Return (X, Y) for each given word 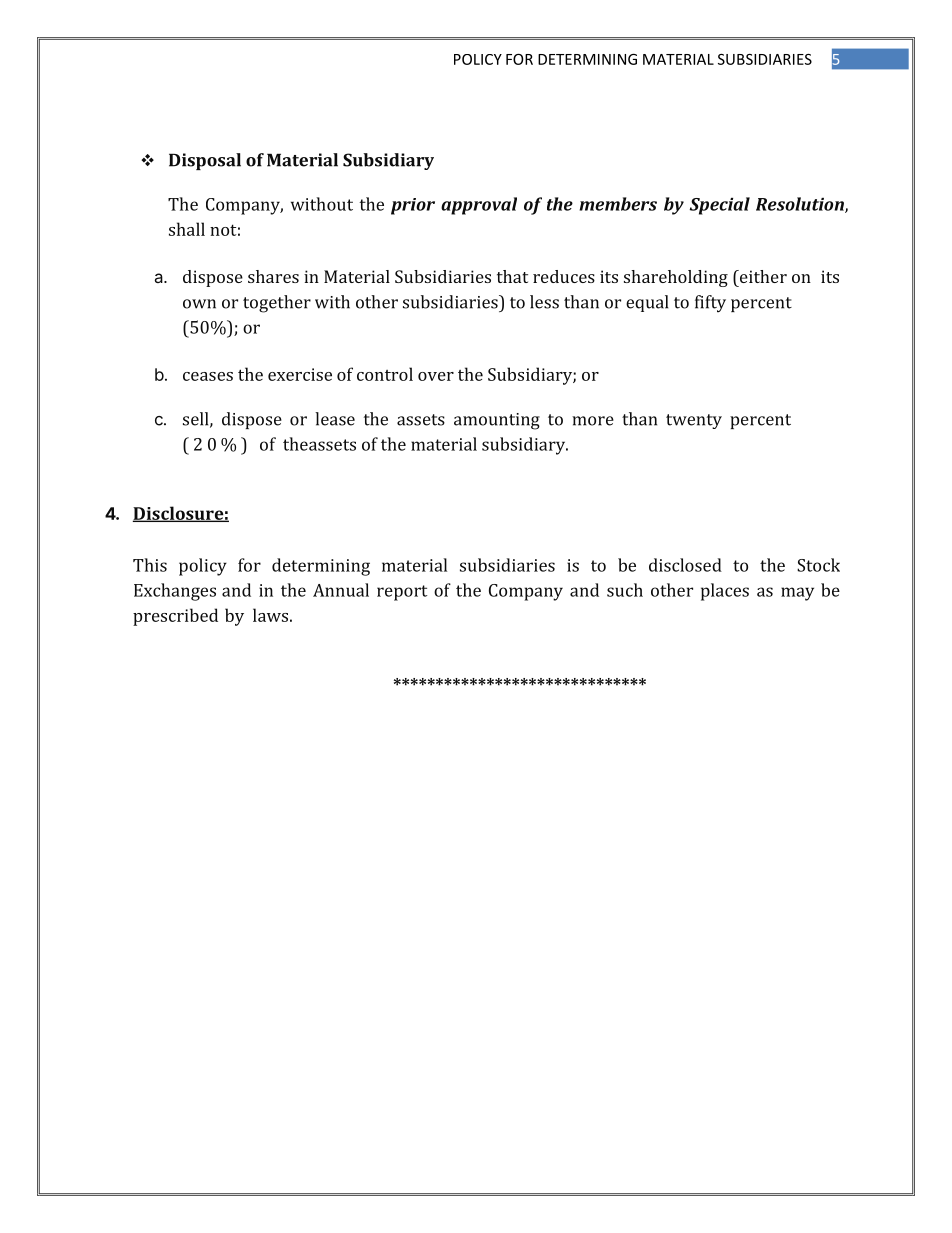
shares (273, 276)
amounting (497, 421)
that (512, 276)
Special (719, 206)
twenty (694, 421)
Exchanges (175, 592)
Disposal (205, 161)
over (436, 376)
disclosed (685, 565)
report (402, 593)
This (150, 565)
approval (479, 206)
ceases (208, 376)
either (762, 276)
